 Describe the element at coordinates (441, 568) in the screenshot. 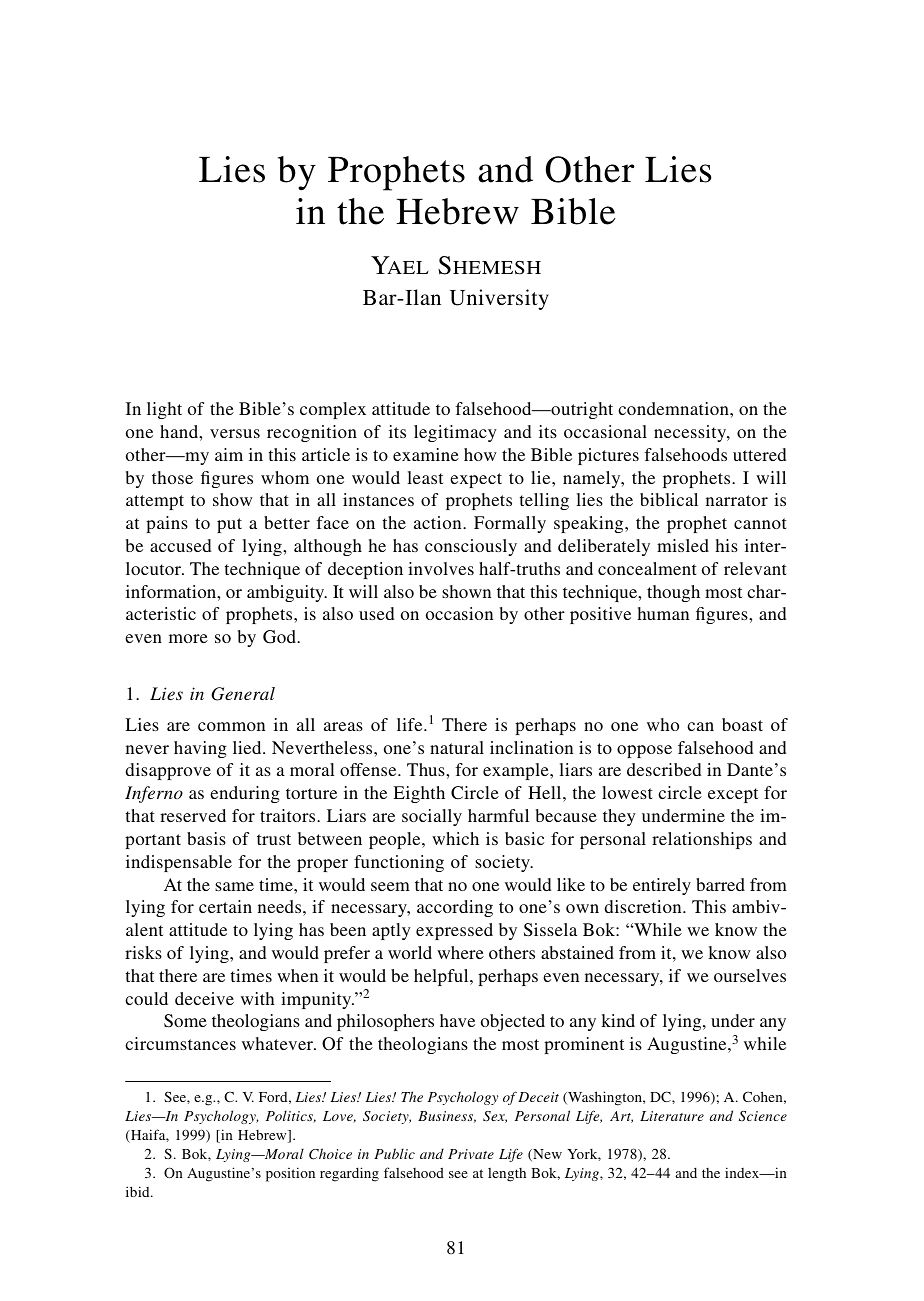

I see `involves` at that location.
